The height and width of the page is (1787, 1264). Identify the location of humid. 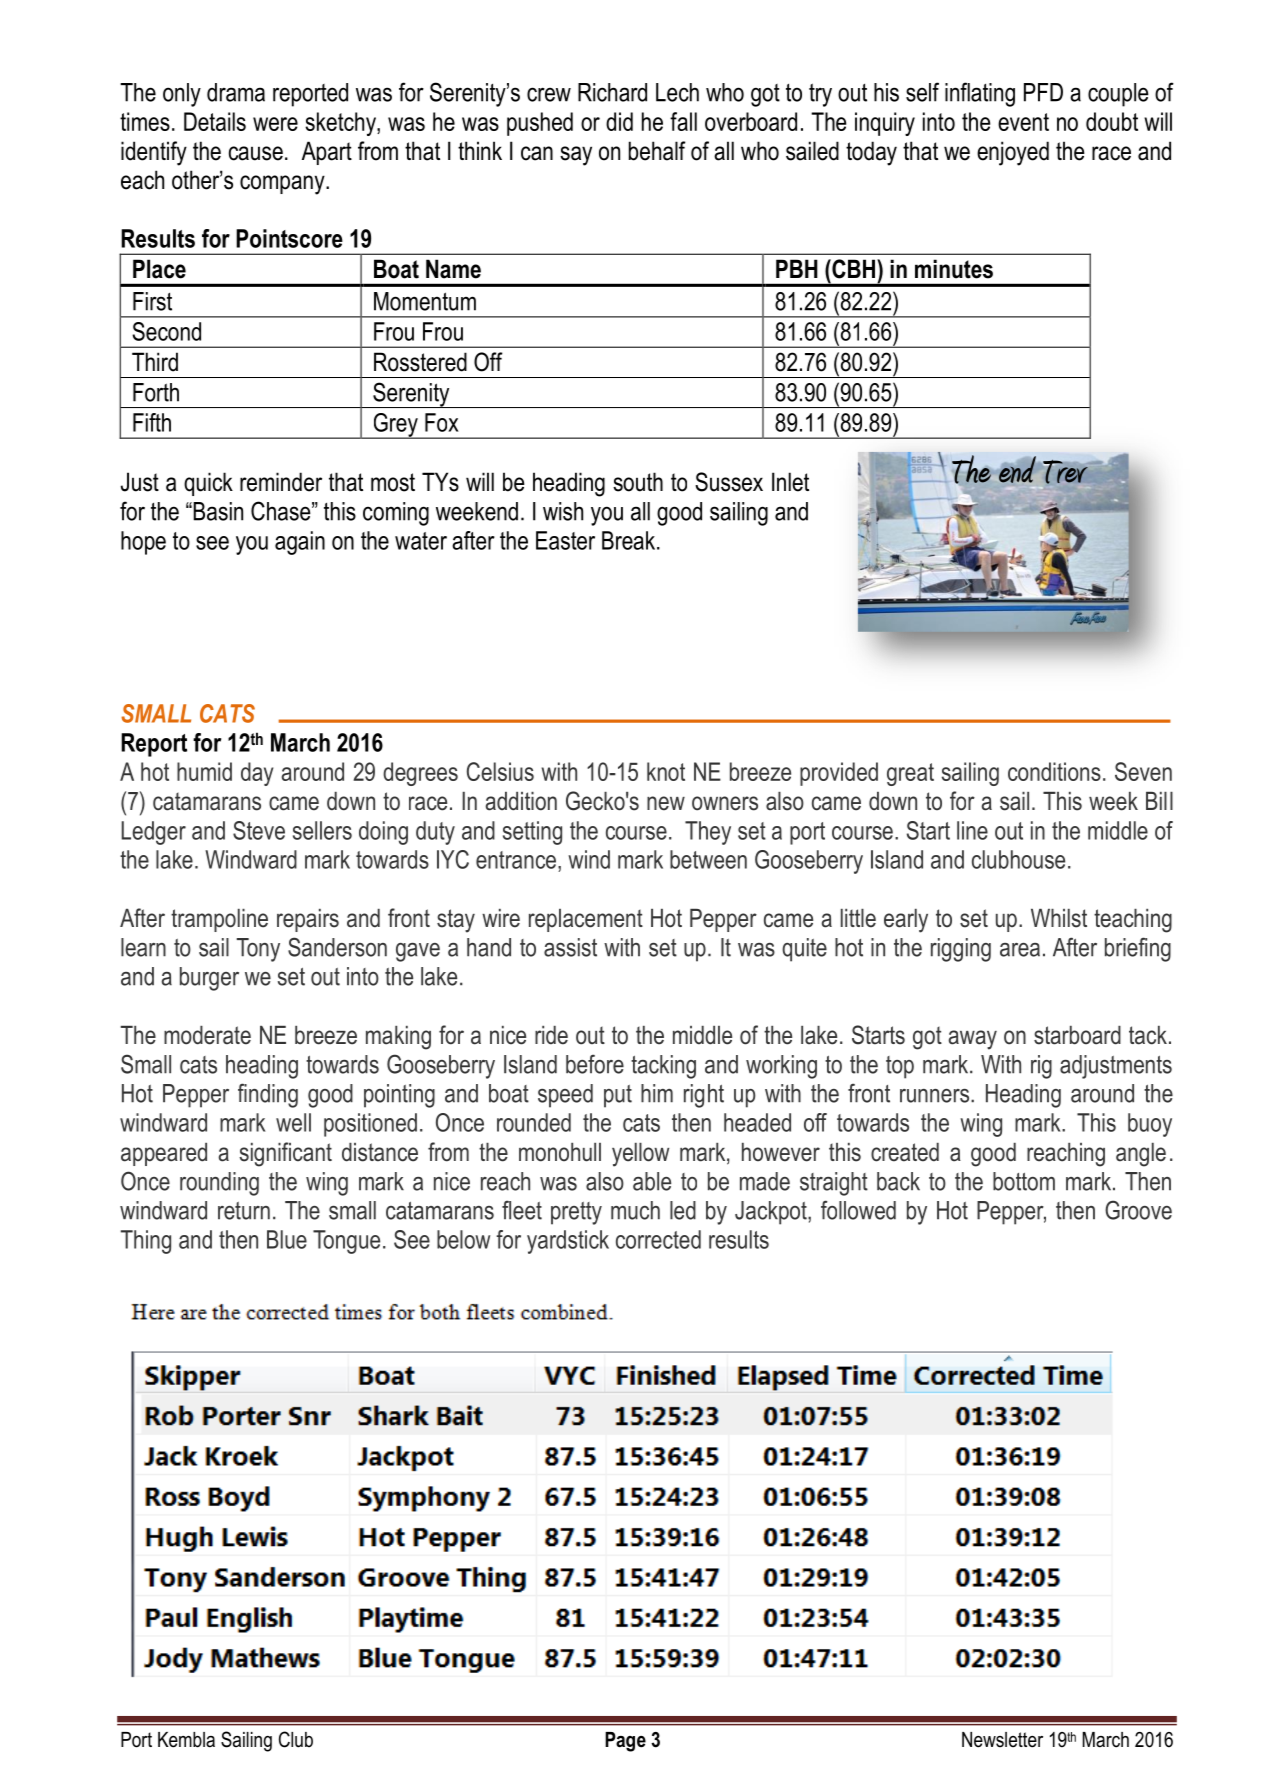
(204, 771).
